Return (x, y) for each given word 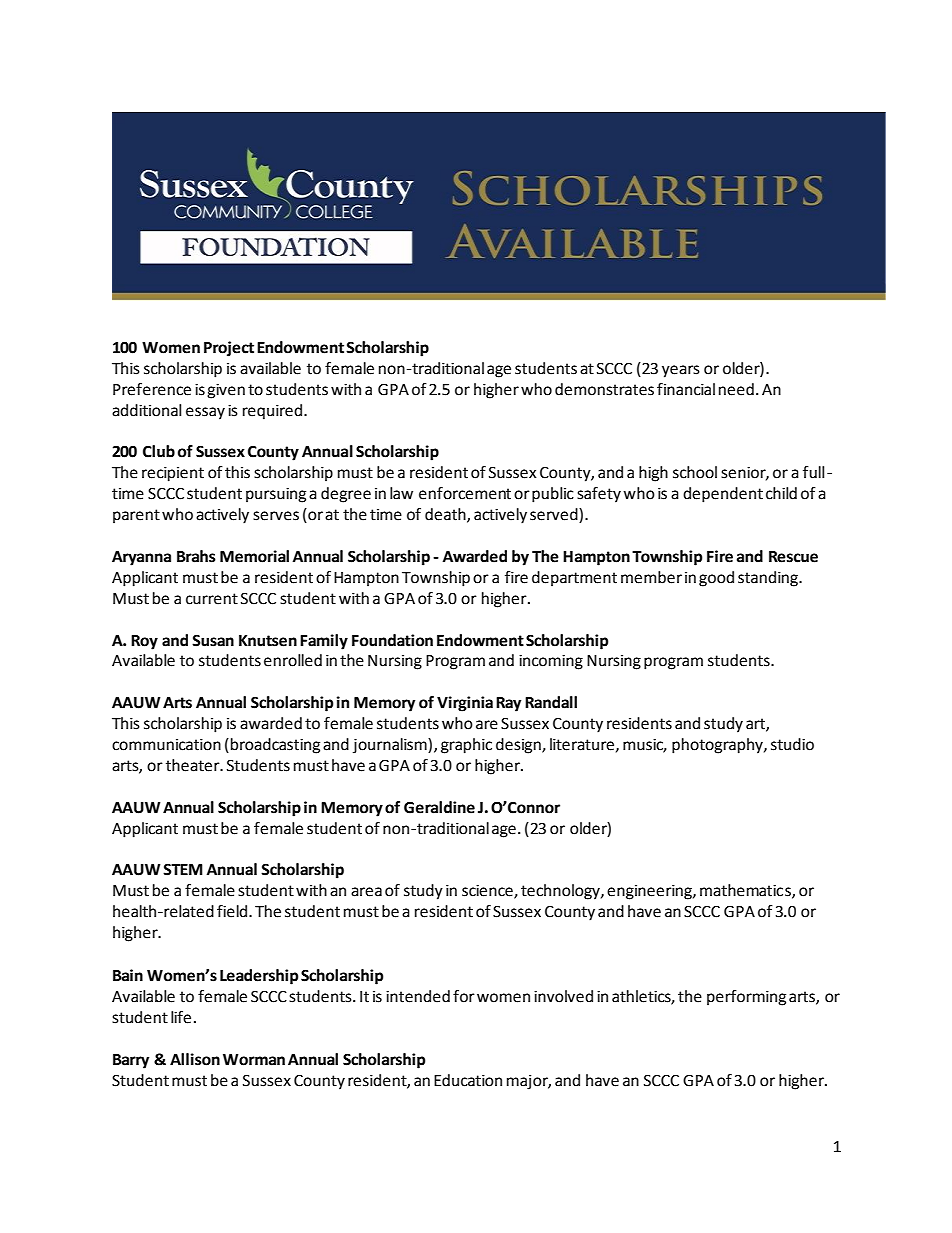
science (488, 892)
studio (792, 744)
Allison (195, 1059)
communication (166, 745)
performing (746, 998)
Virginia (465, 704)
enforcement (465, 493)
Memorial (254, 556)
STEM (183, 870)
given (226, 391)
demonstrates (604, 389)
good (716, 579)
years (681, 371)
